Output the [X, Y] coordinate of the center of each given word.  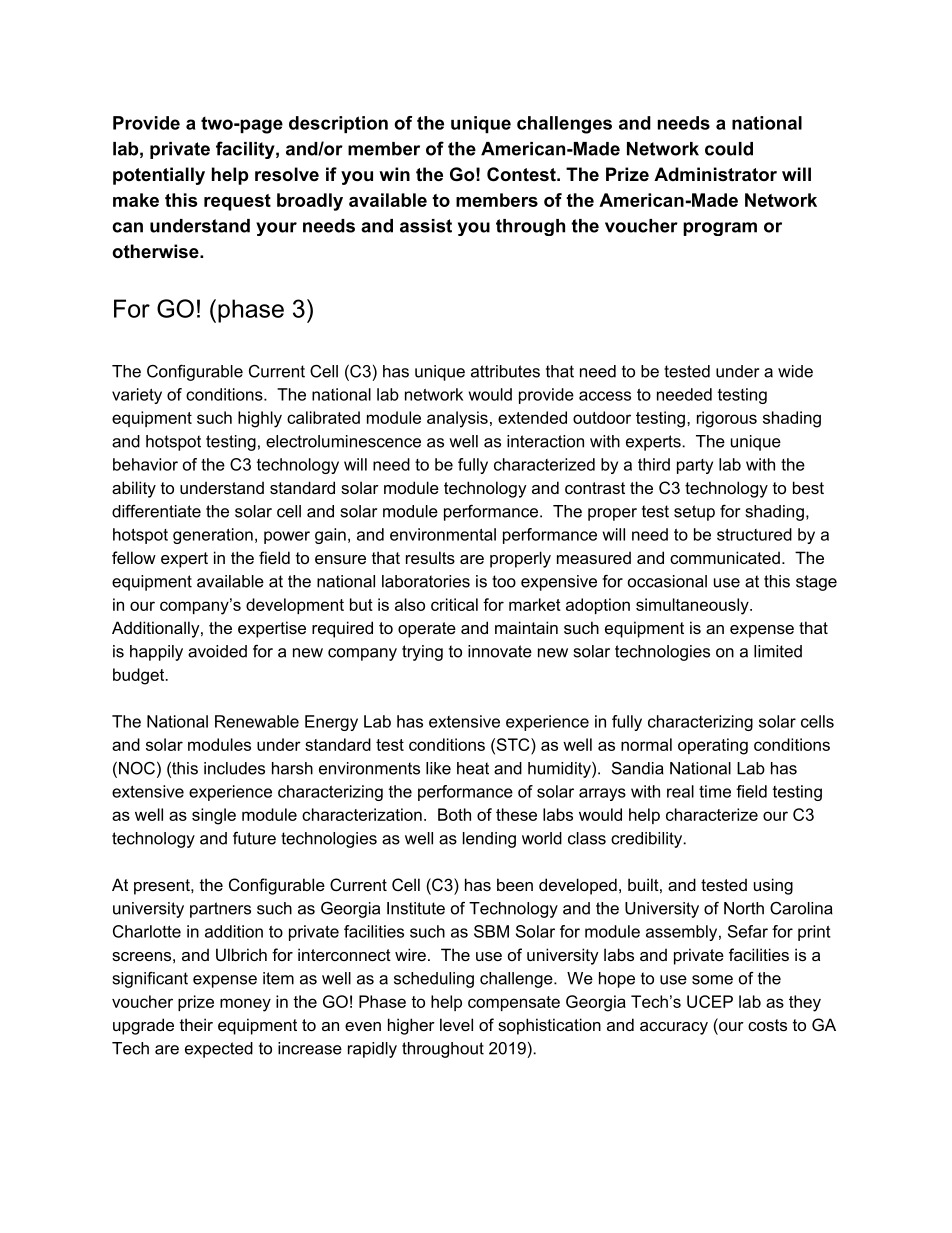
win [394, 174]
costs [767, 1025]
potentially [159, 176]
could [729, 149]
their [196, 1024]
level [456, 1024]
